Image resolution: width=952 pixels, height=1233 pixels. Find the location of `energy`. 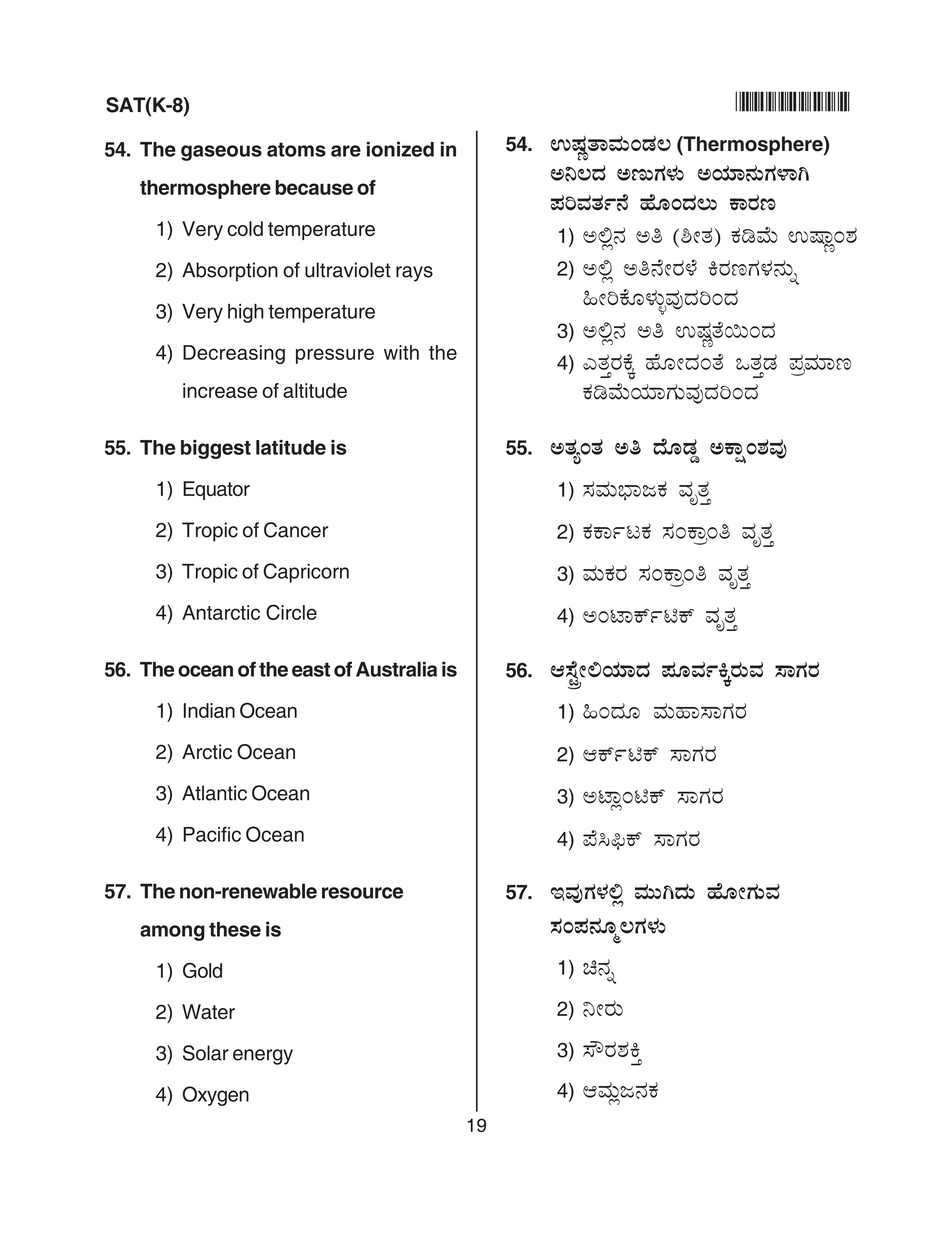

energy is located at coordinates (263, 1057).
